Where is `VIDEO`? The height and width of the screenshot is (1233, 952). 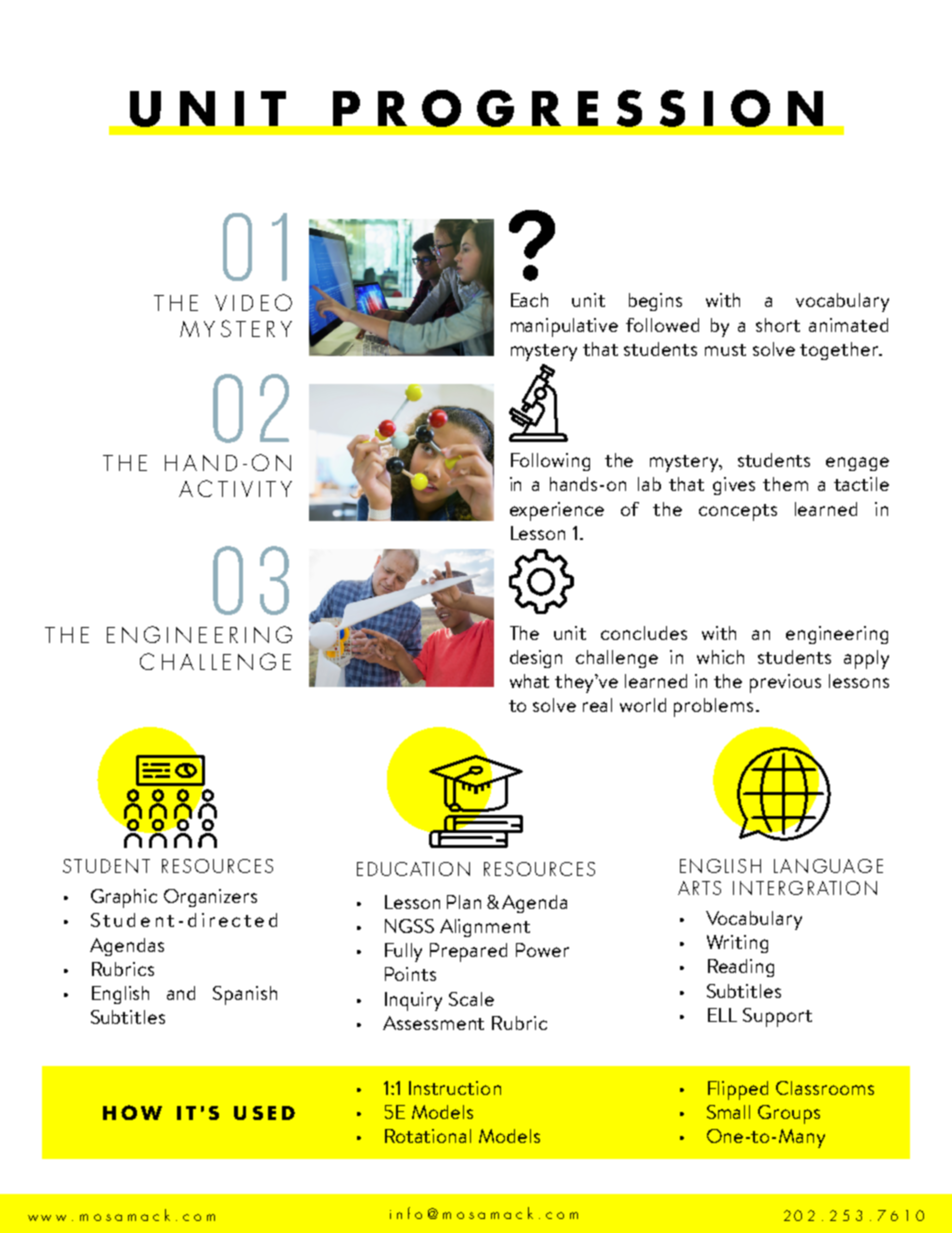
VIDEO is located at coordinates (253, 302).
